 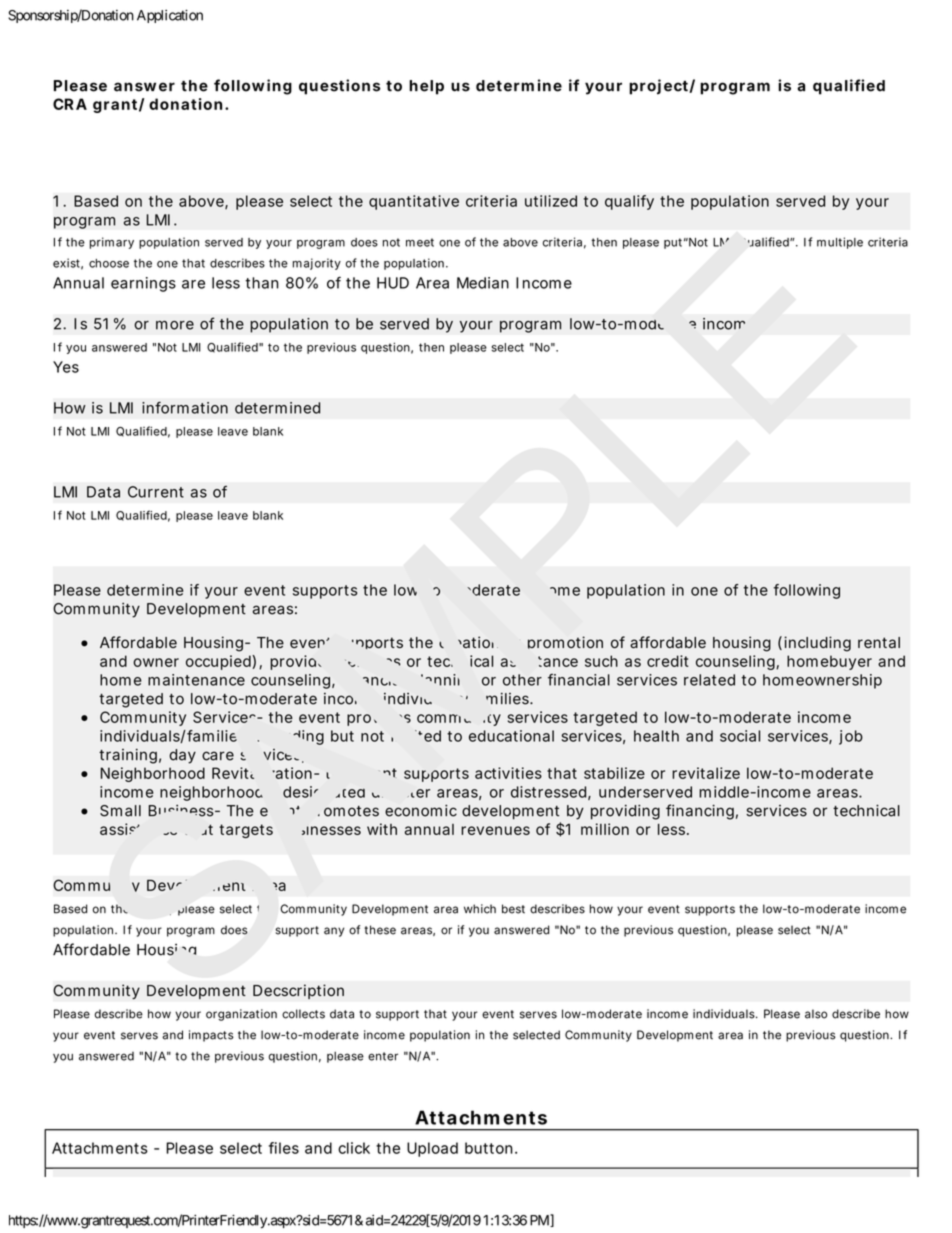 What do you see at coordinates (840, 243) in the image?
I see `multiple` at bounding box center [840, 243].
